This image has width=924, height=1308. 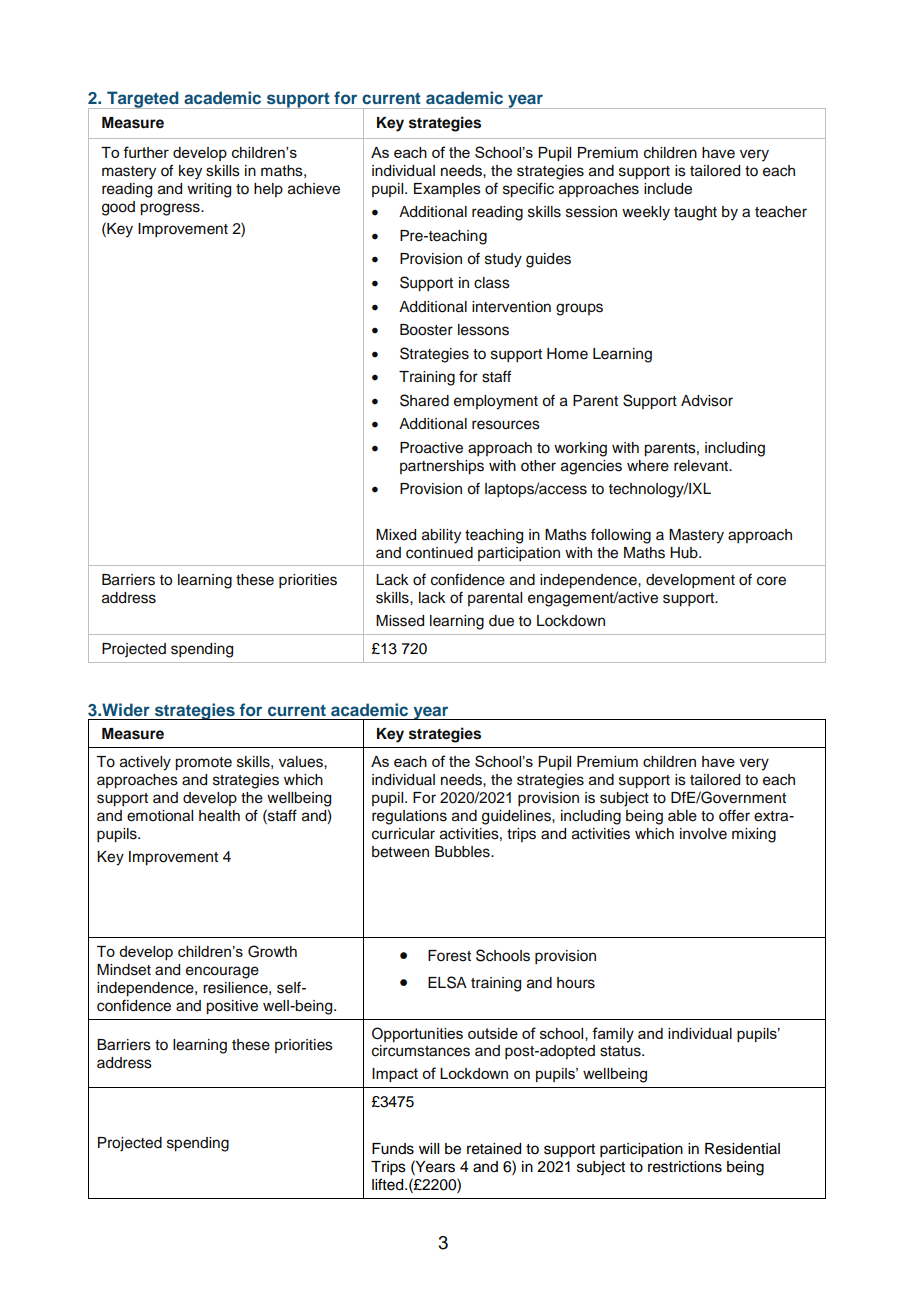 I want to click on health, so click(x=219, y=816).
